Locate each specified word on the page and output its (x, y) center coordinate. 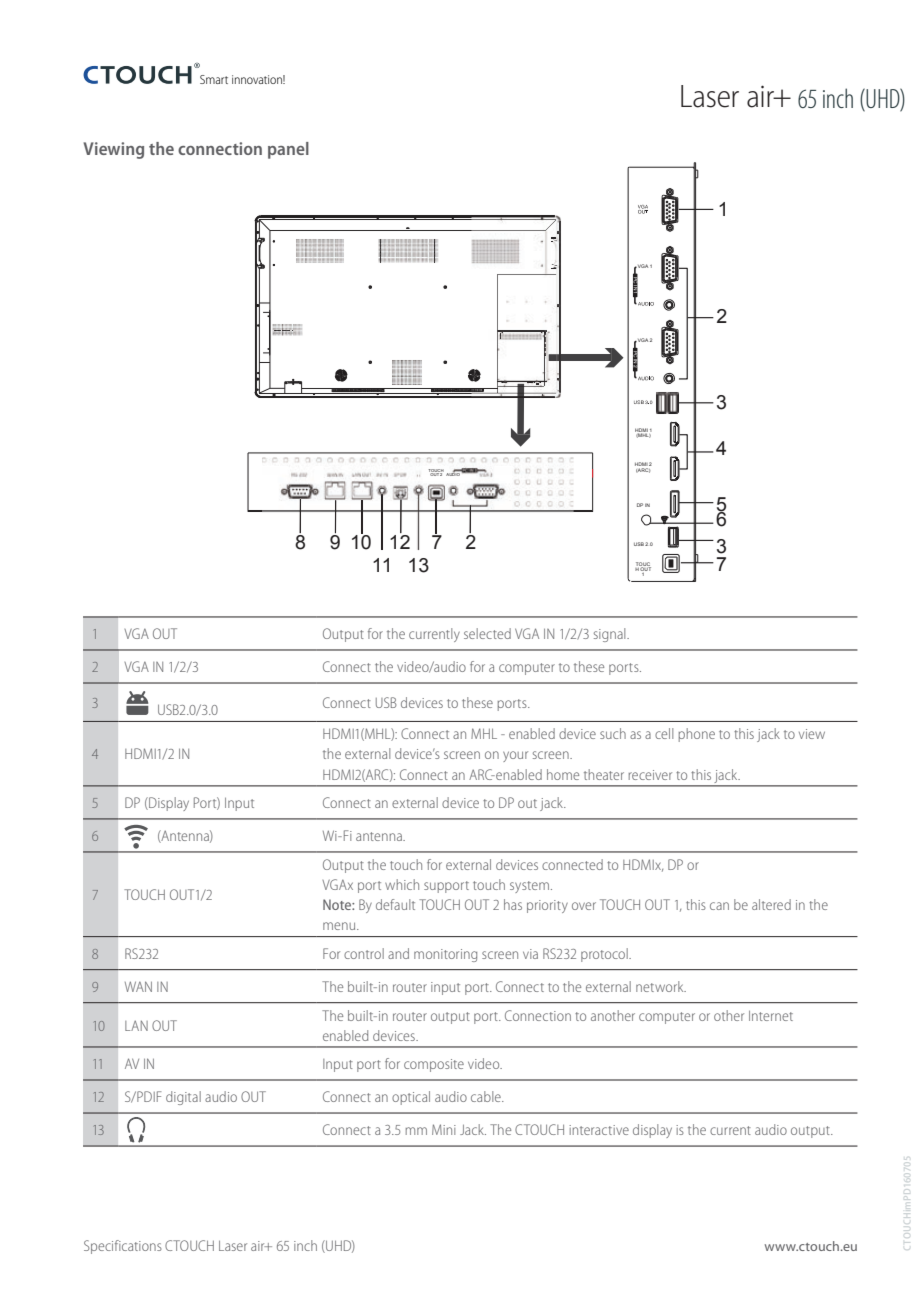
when (660, 727)
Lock (597, 963)
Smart (214, 79)
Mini (444, 1129)
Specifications (123, 1247)
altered (771, 904)
